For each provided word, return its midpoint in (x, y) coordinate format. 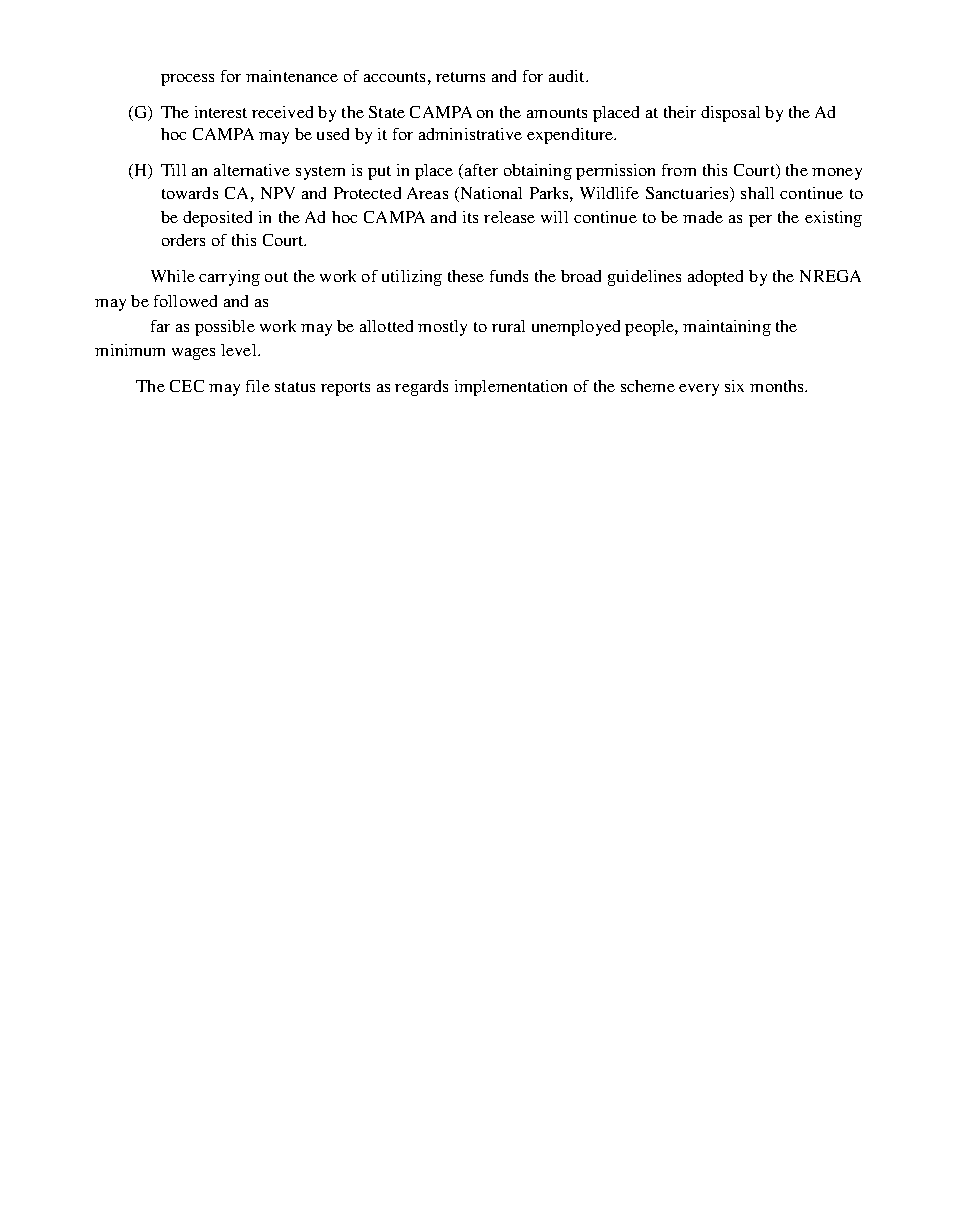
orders (183, 240)
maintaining (727, 328)
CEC (187, 386)
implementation (511, 388)
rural (508, 326)
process (187, 80)
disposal (730, 114)
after (481, 170)
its (470, 217)
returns (460, 77)
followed (185, 301)
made (703, 217)
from (679, 170)
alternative (252, 170)
